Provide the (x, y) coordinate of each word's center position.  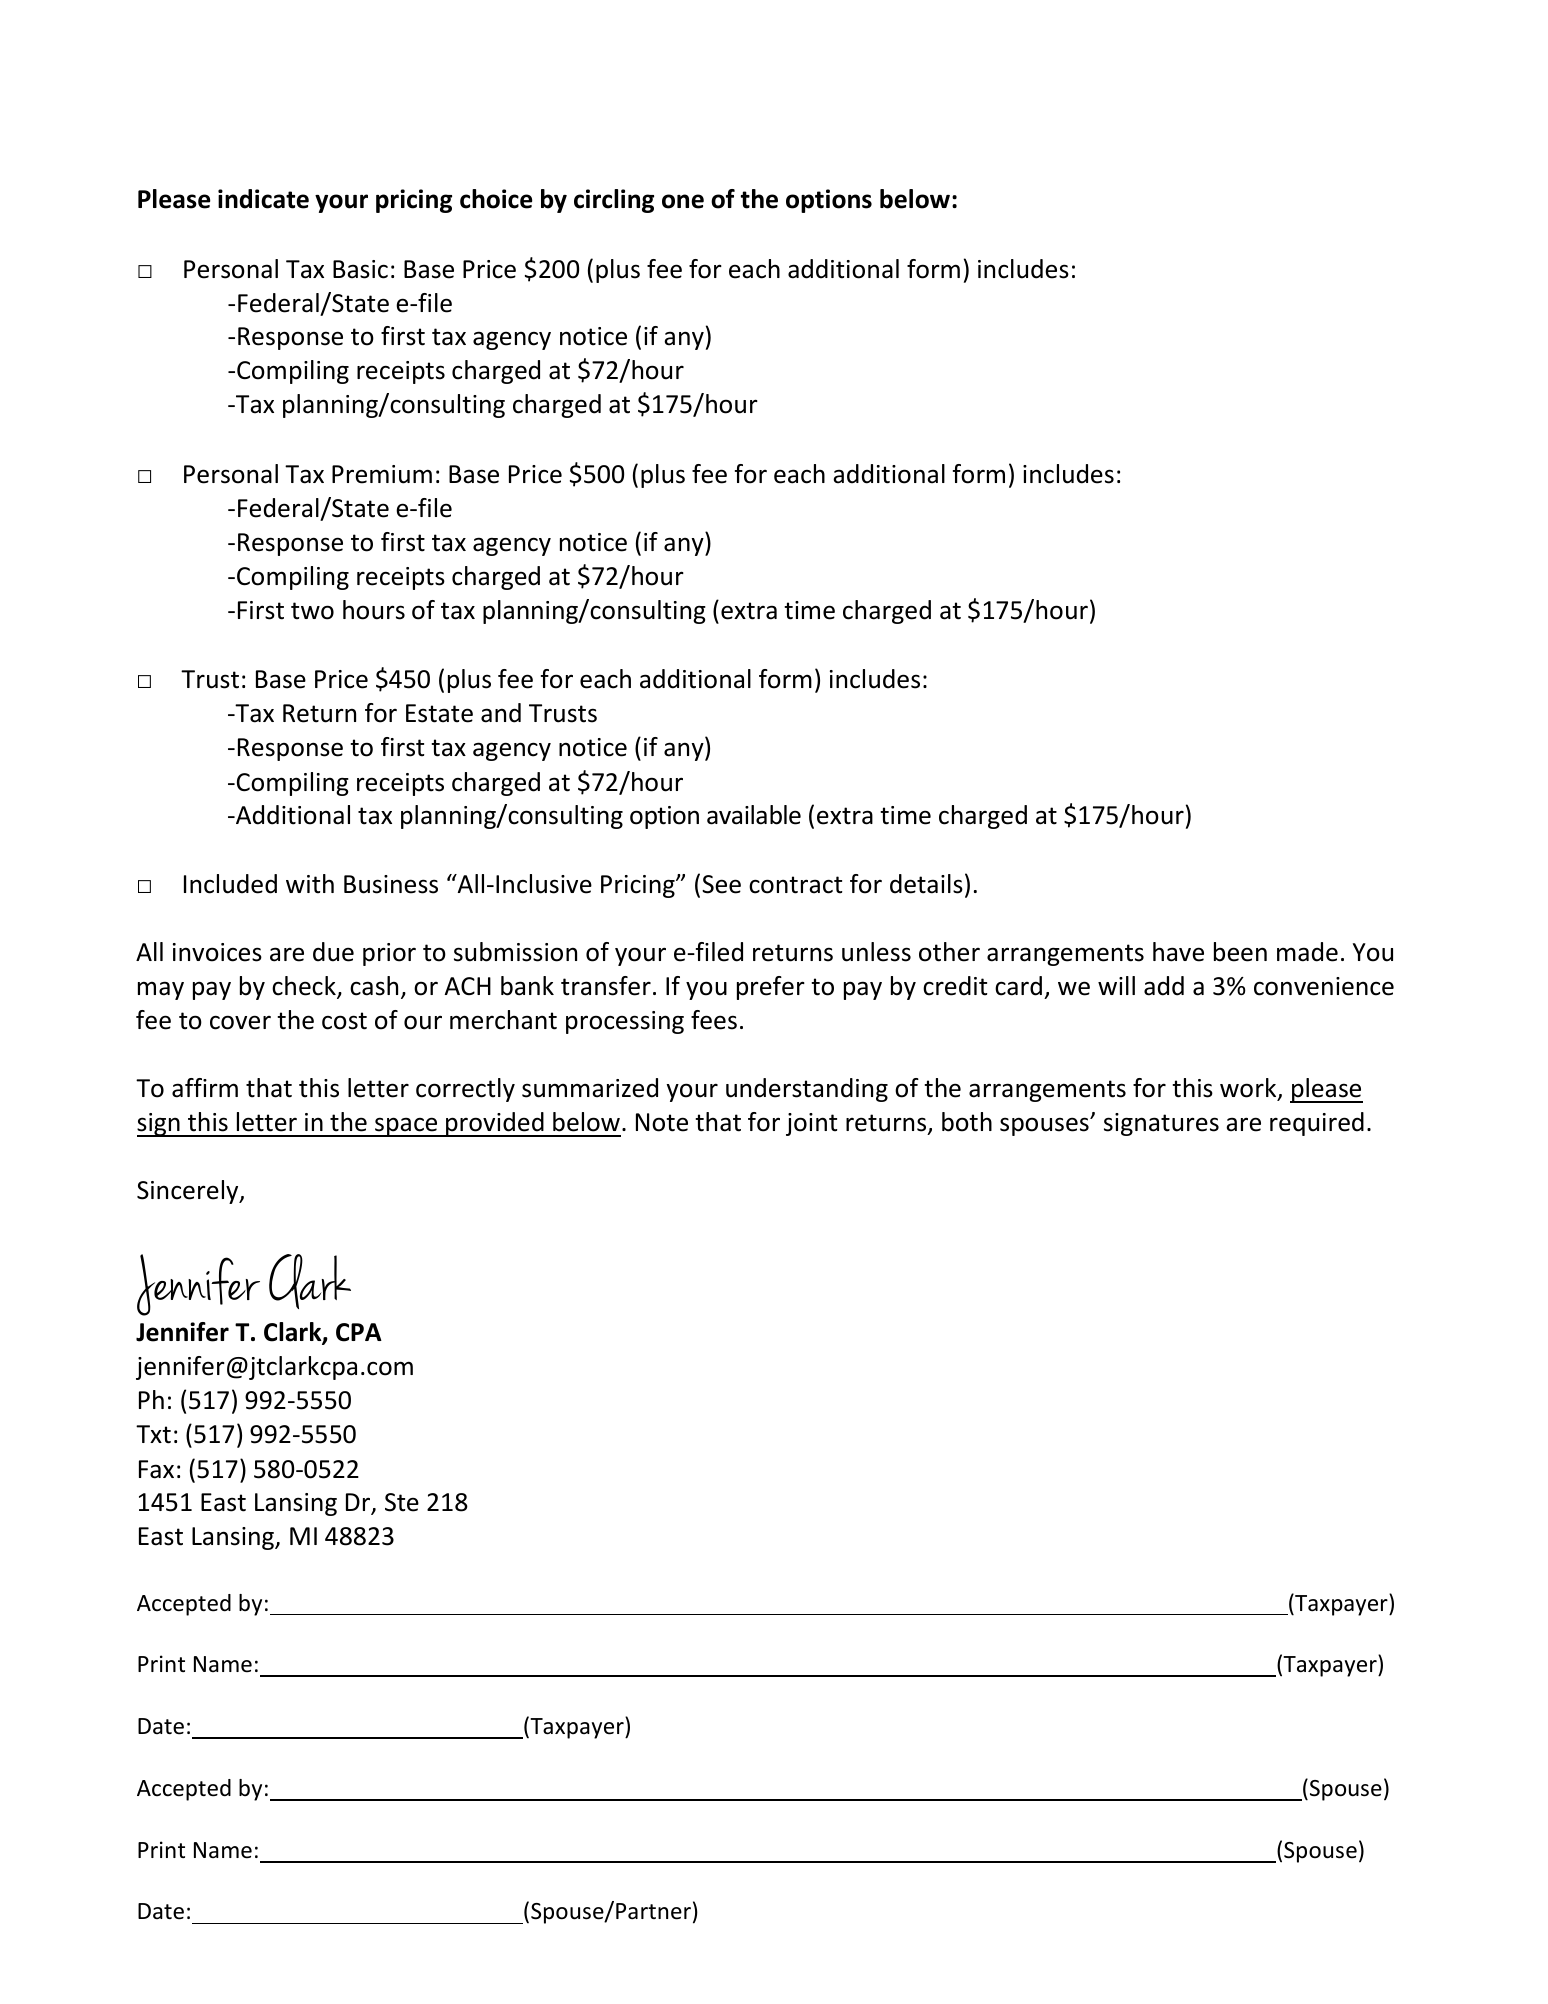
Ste (402, 1502)
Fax (156, 1469)
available (754, 815)
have (1178, 952)
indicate (263, 199)
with (310, 884)
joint (811, 1124)
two (312, 611)
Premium (382, 474)
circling (614, 201)
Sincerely (189, 1192)
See (721, 884)
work (1249, 1089)
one (683, 201)
